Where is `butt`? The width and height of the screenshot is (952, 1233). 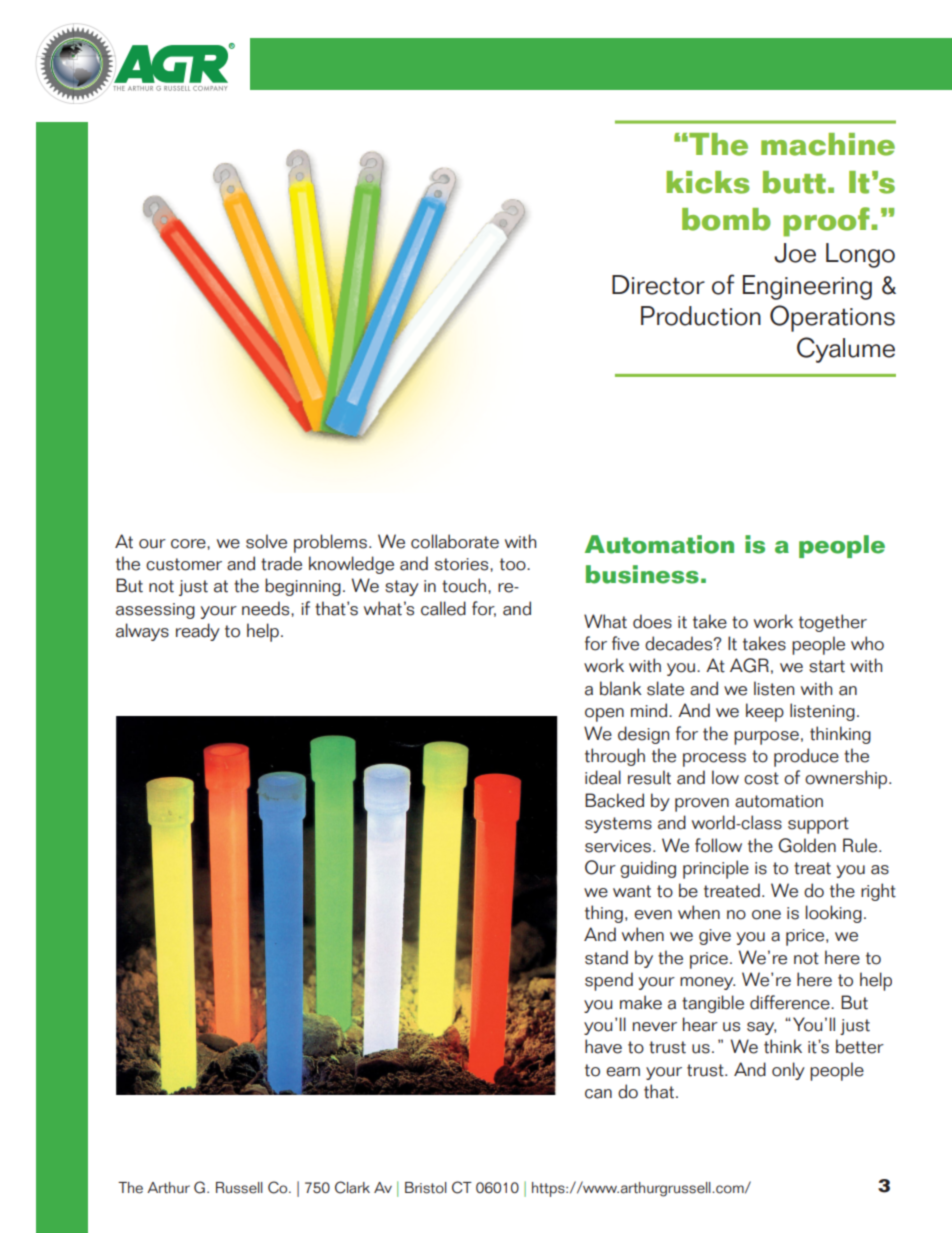
butt is located at coordinates (794, 182).
